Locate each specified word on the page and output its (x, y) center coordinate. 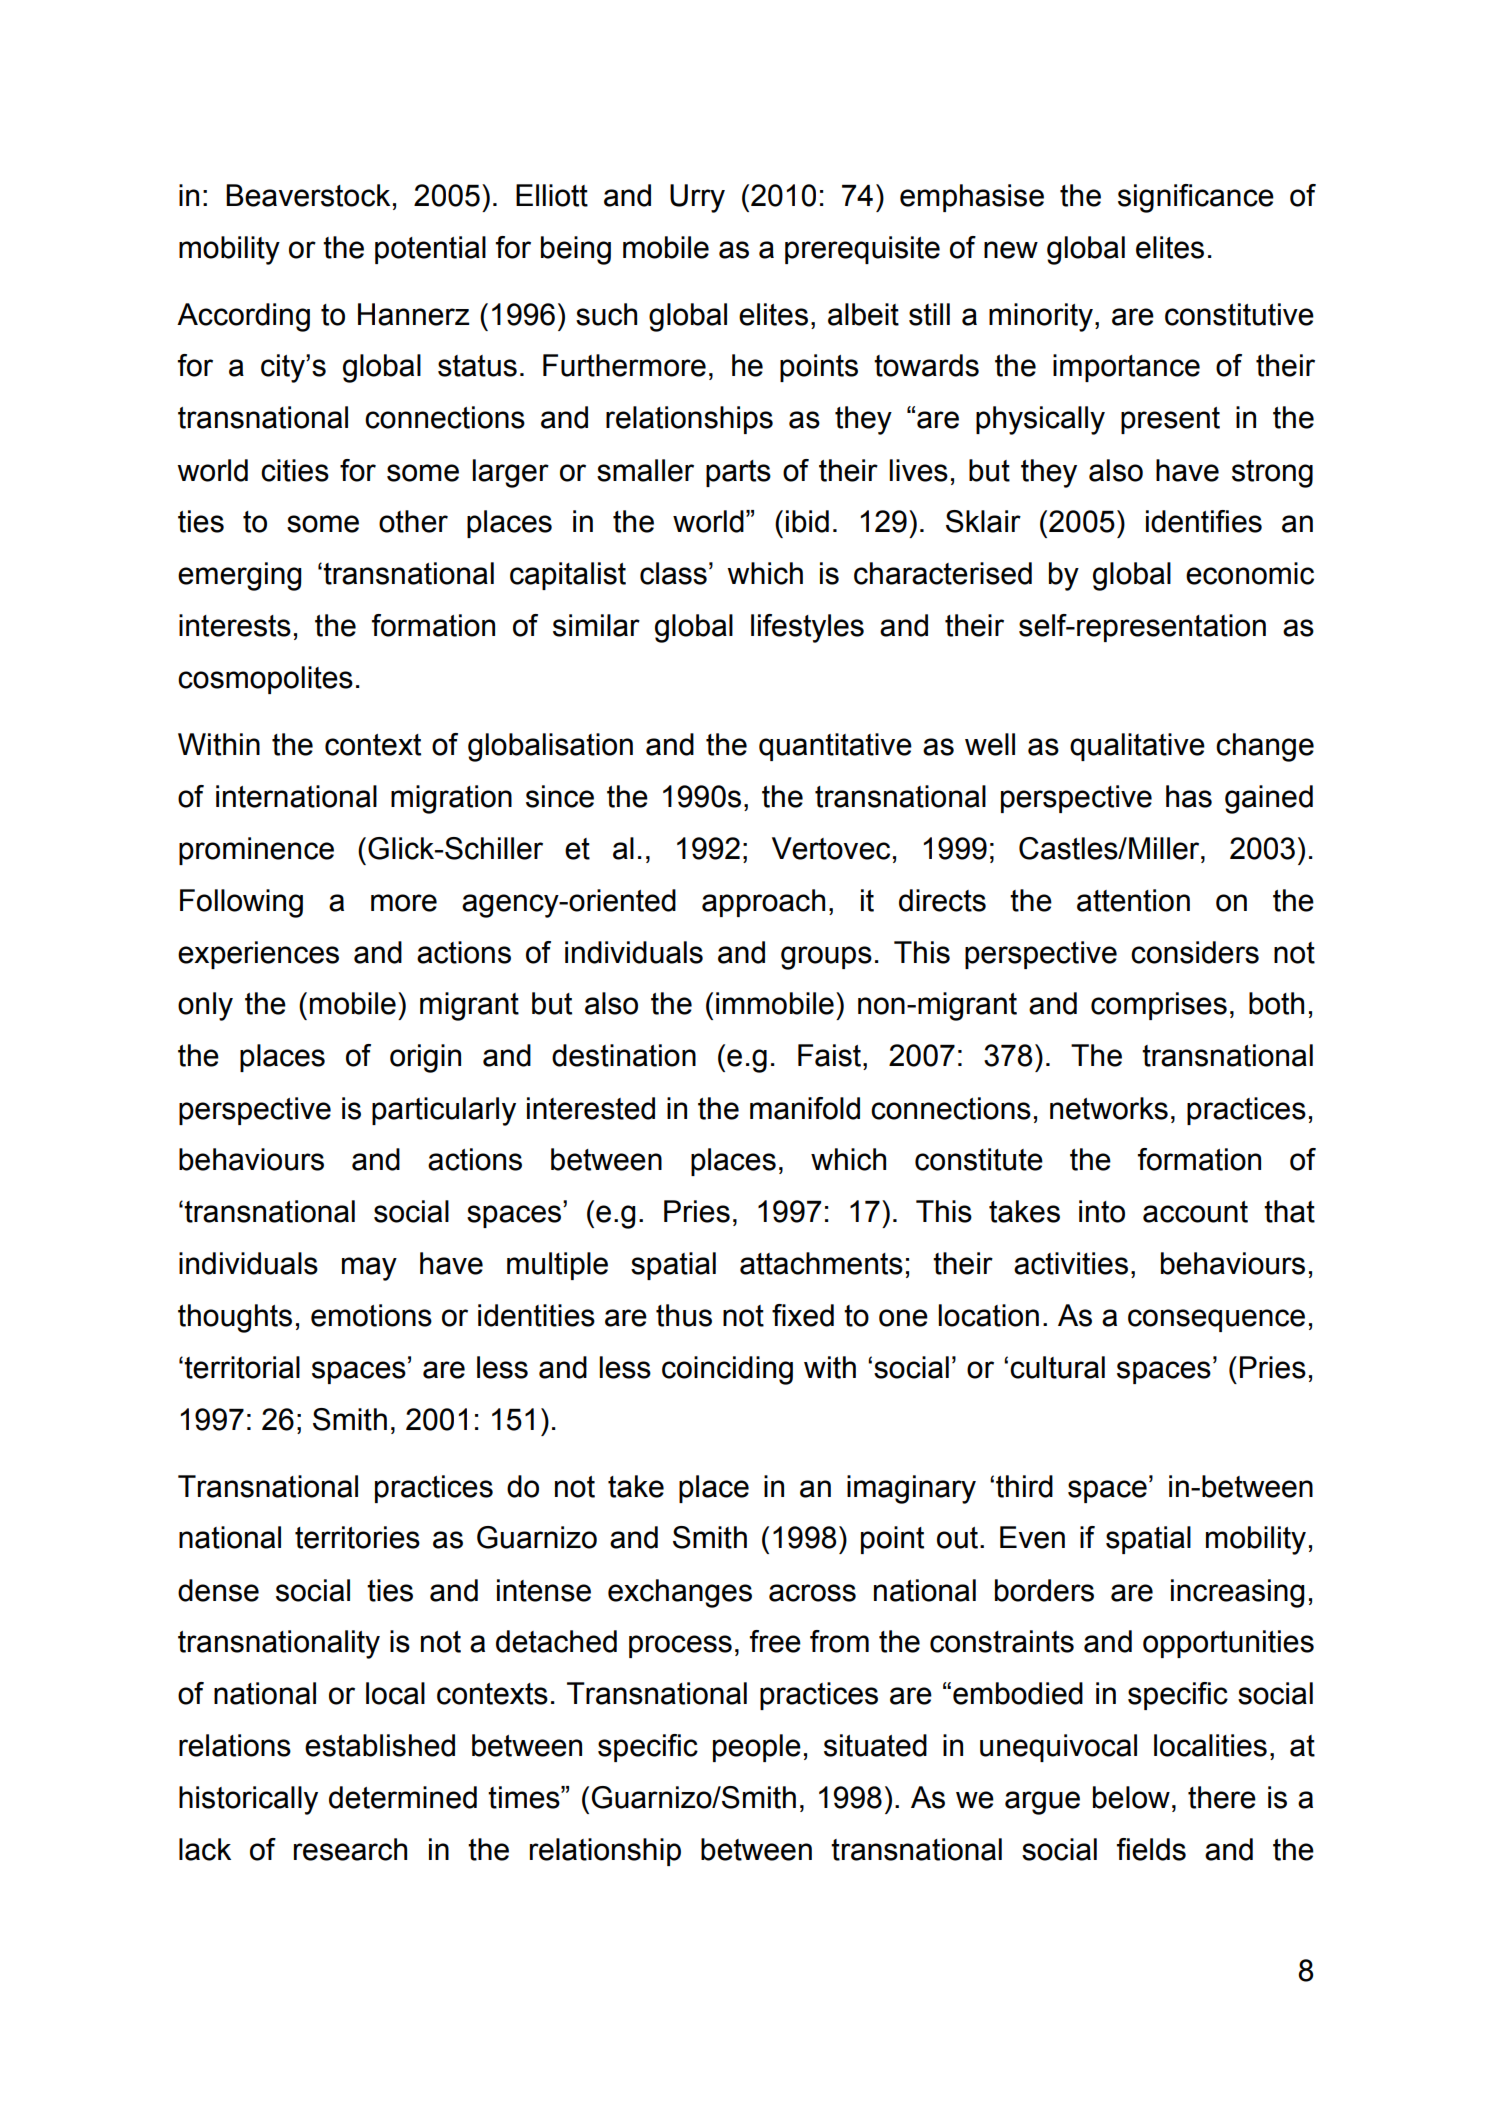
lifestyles (807, 628)
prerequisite (862, 250)
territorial (242, 1367)
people (757, 1748)
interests (235, 625)
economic (1250, 573)
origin (425, 1058)
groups (826, 958)
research (350, 1849)
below (1131, 1797)
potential (430, 250)
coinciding (727, 1370)
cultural (1057, 1367)
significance (1196, 198)
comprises (1159, 1006)
